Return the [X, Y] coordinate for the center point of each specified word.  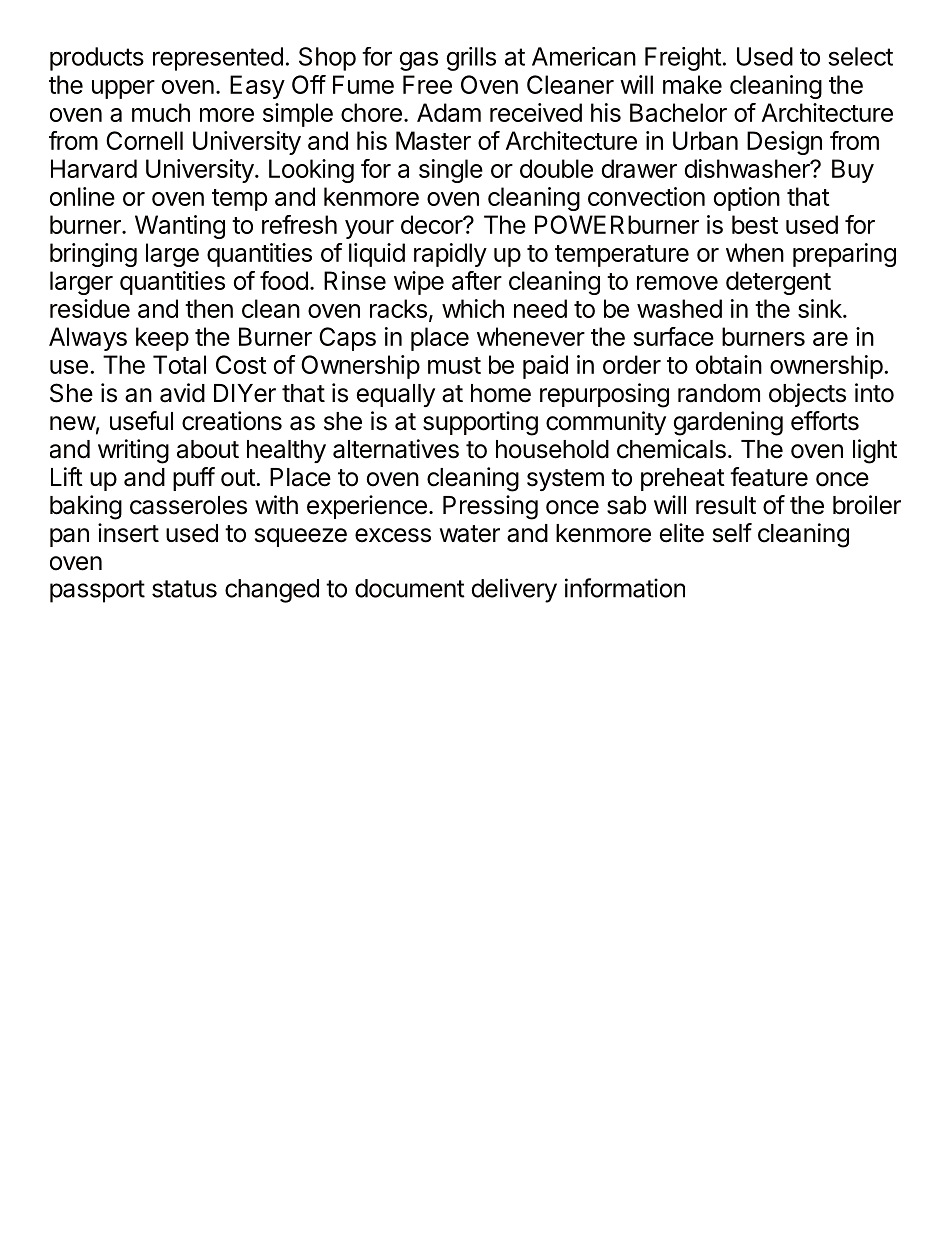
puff [194, 479]
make [692, 84]
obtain [729, 364]
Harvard [94, 168]
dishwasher [748, 168]
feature [769, 477]
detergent [778, 283]
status [184, 589]
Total [179, 364]
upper [123, 89]
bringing [93, 255]
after [477, 280]
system [565, 480]
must [454, 365]
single [451, 171]
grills [471, 59]
